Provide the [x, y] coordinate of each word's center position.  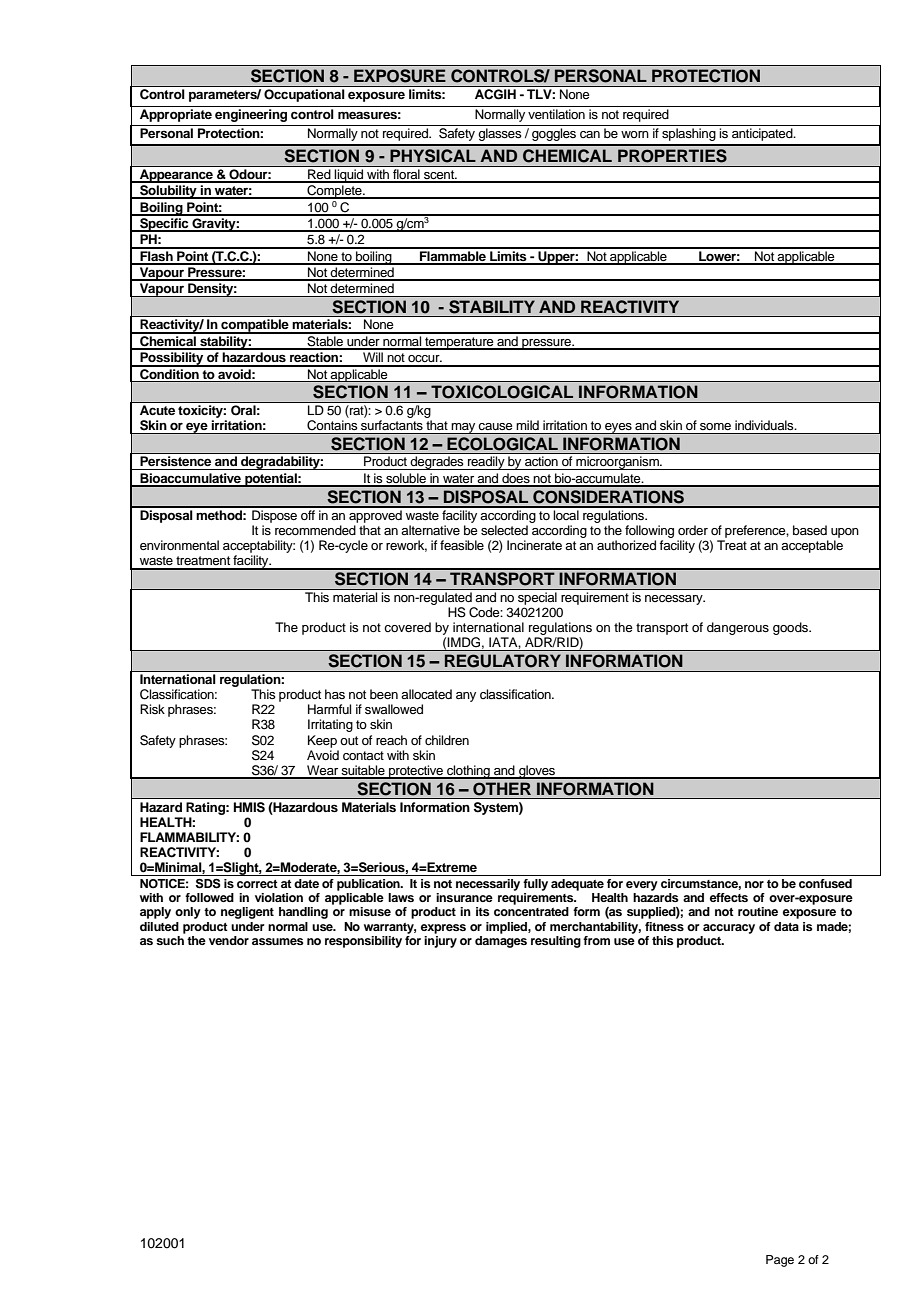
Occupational [304, 95]
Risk [152, 709]
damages [501, 940]
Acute [157, 410]
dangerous [738, 628]
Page [780, 1261]
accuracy [729, 929]
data [786, 926]
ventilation [556, 114]
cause [495, 426]
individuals [765, 425]
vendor [229, 940]
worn [635, 134]
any [466, 697]
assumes [278, 941]
